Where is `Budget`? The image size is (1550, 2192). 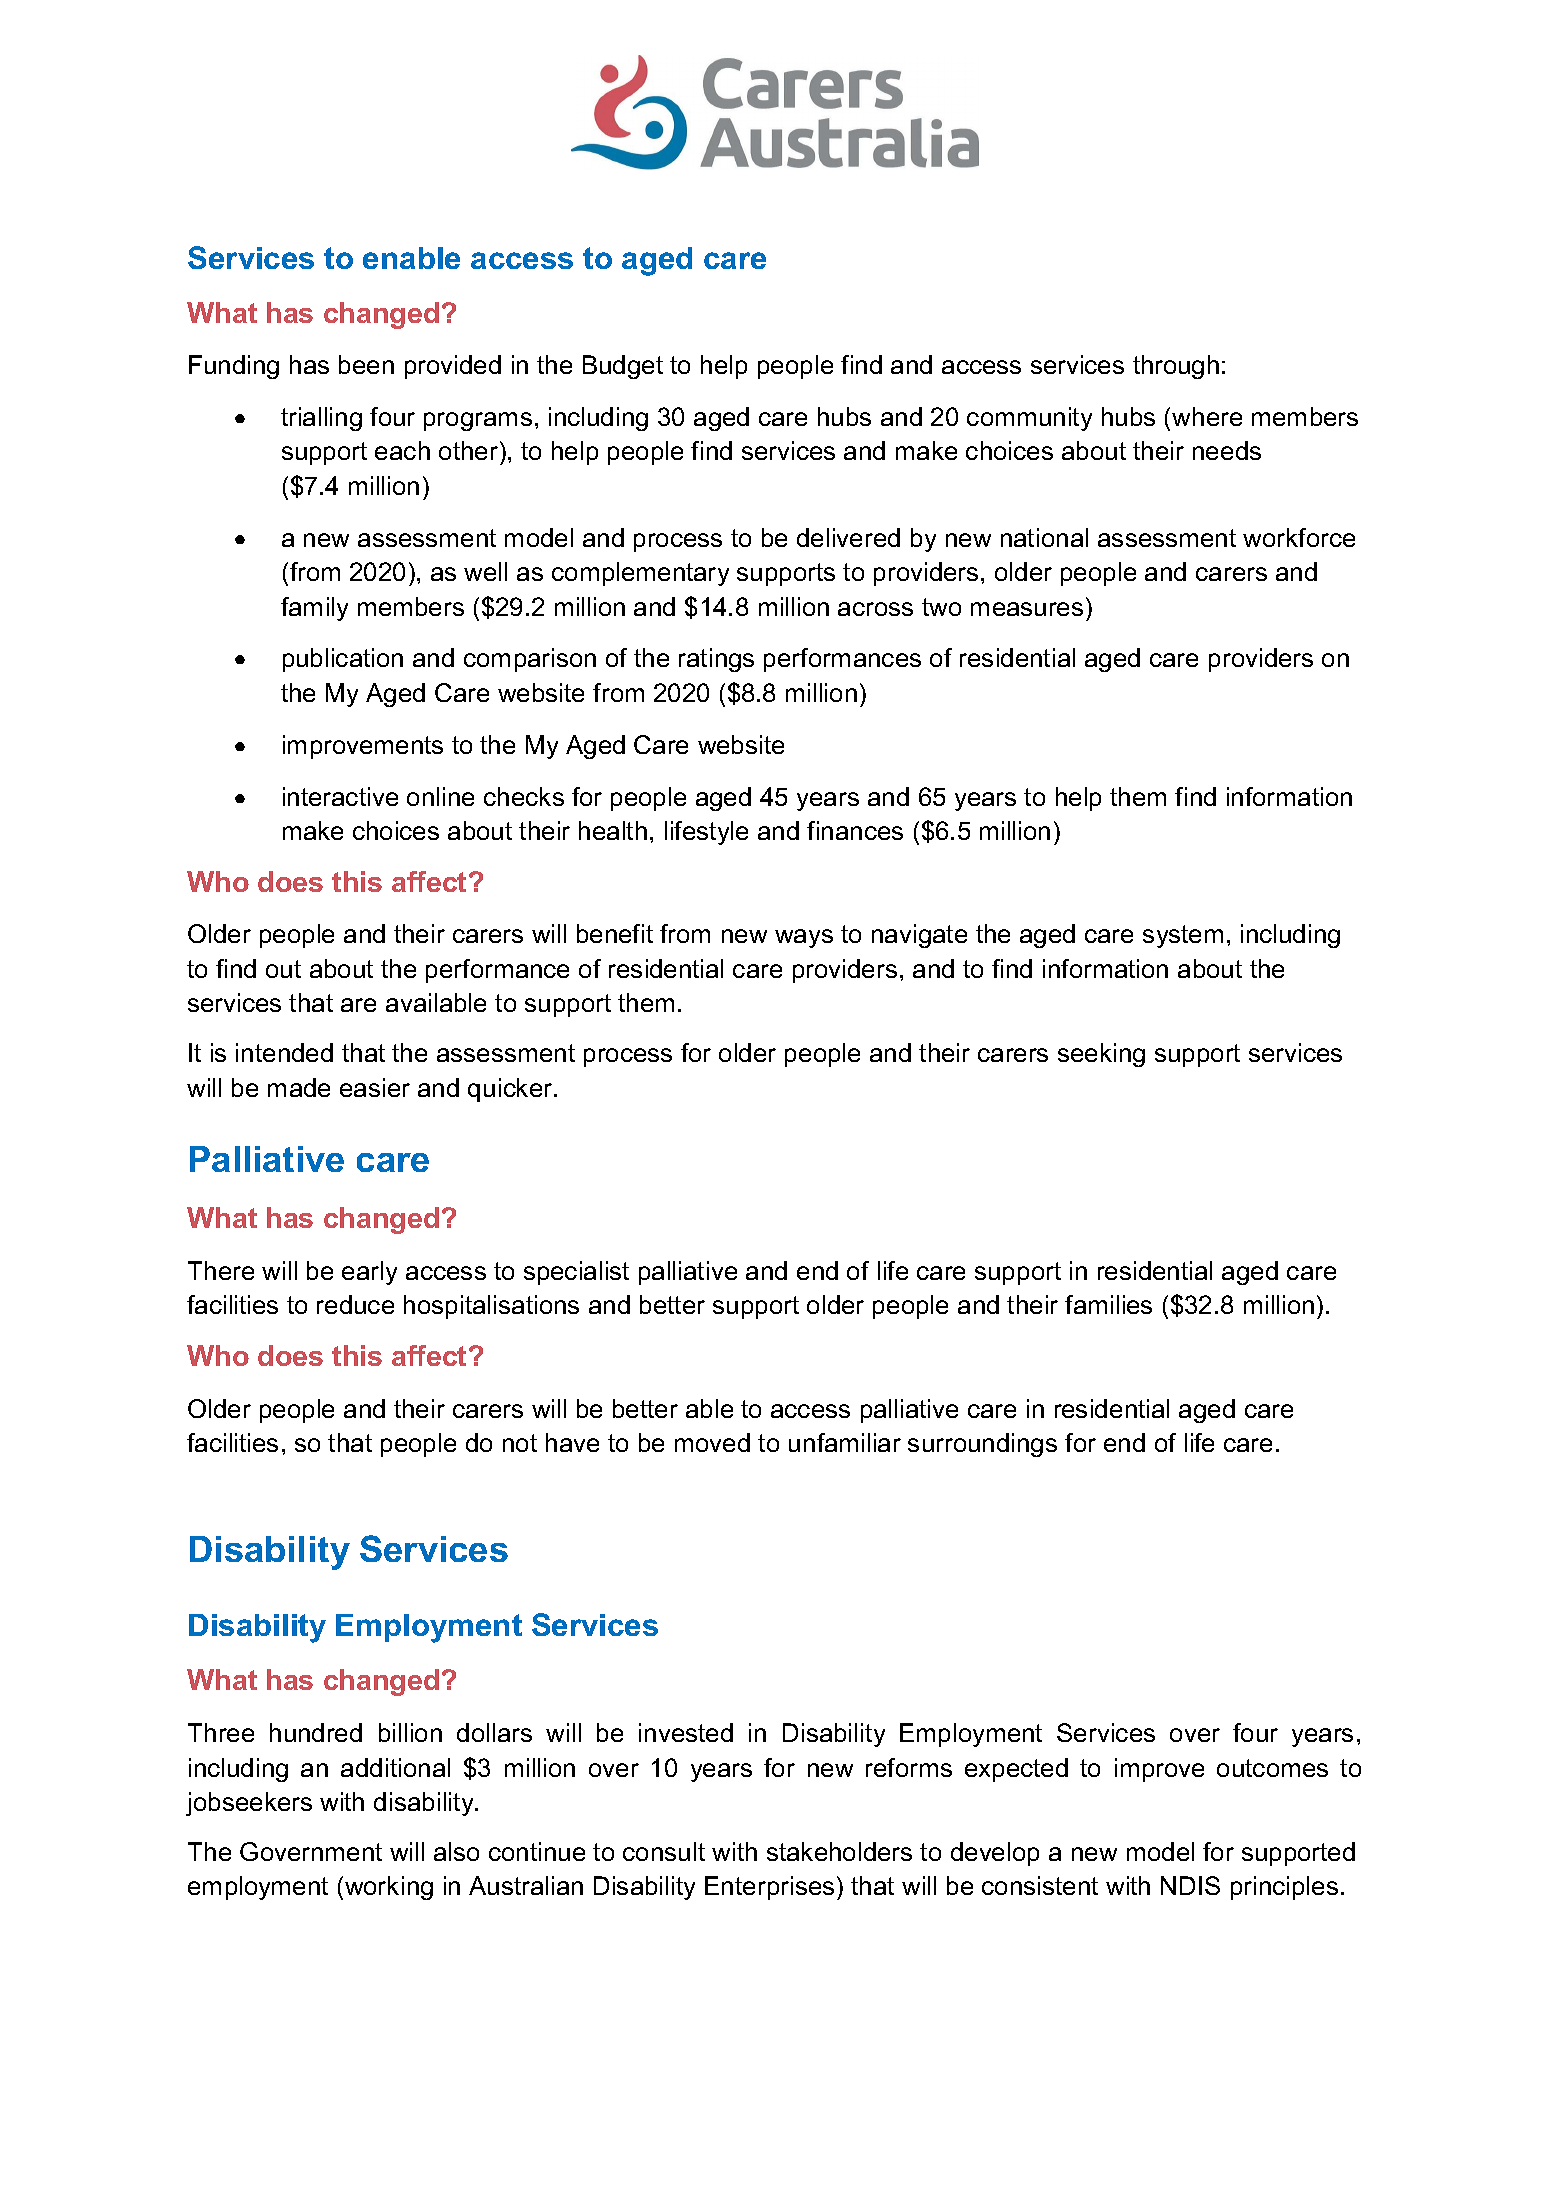 Budget is located at coordinates (623, 367).
